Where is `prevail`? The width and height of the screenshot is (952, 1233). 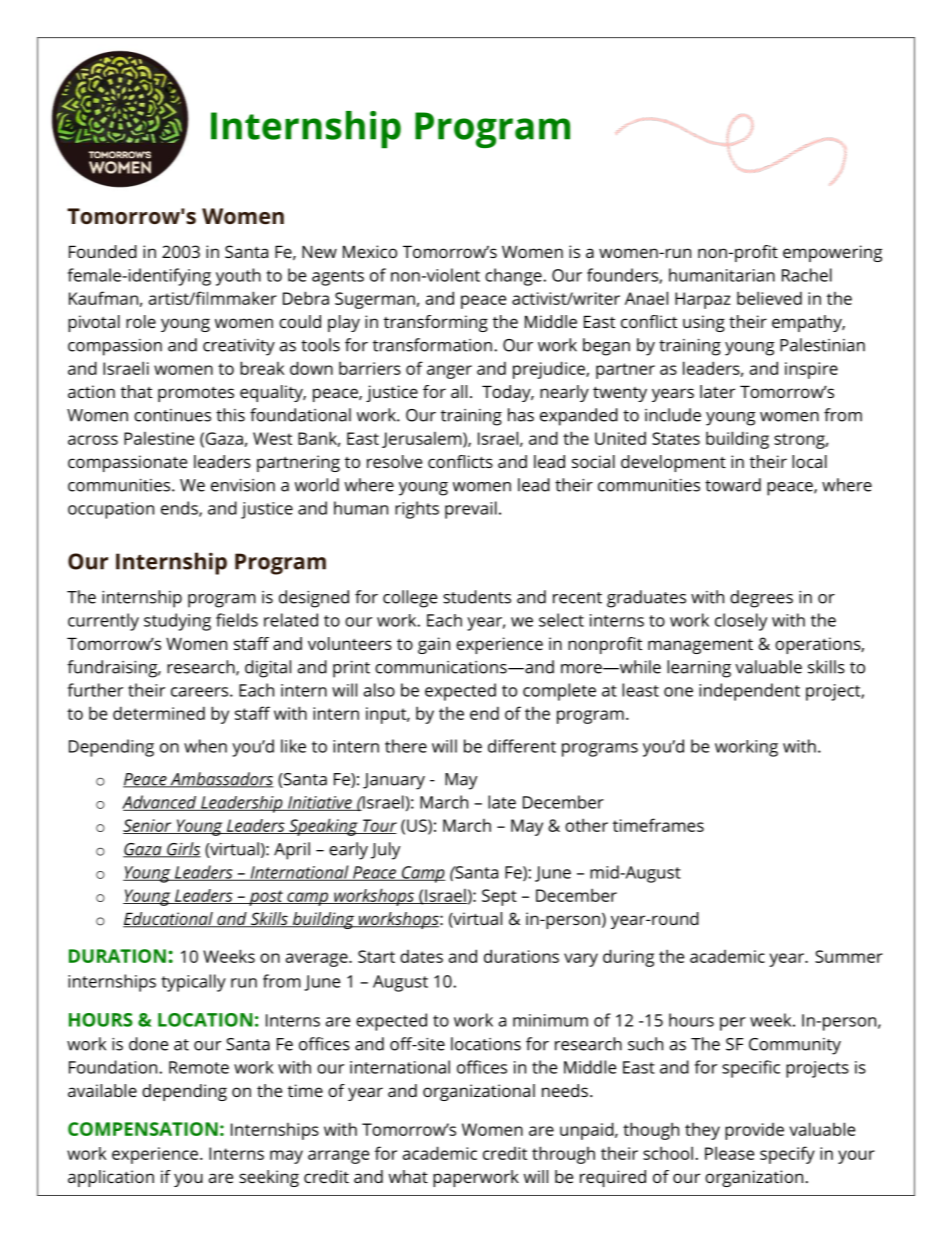 prevail is located at coordinates (471, 510).
